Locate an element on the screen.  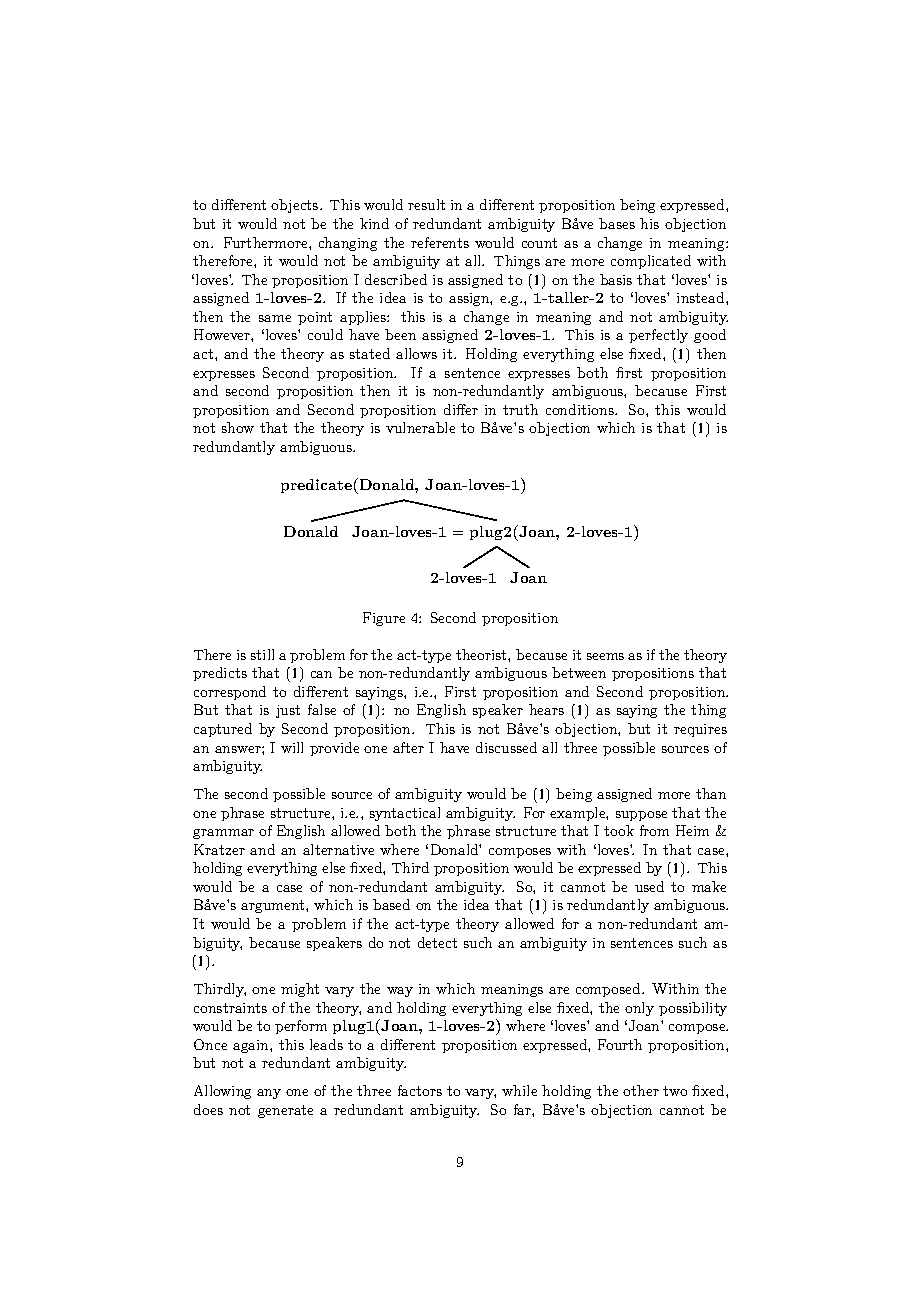
other is located at coordinates (641, 1090).
